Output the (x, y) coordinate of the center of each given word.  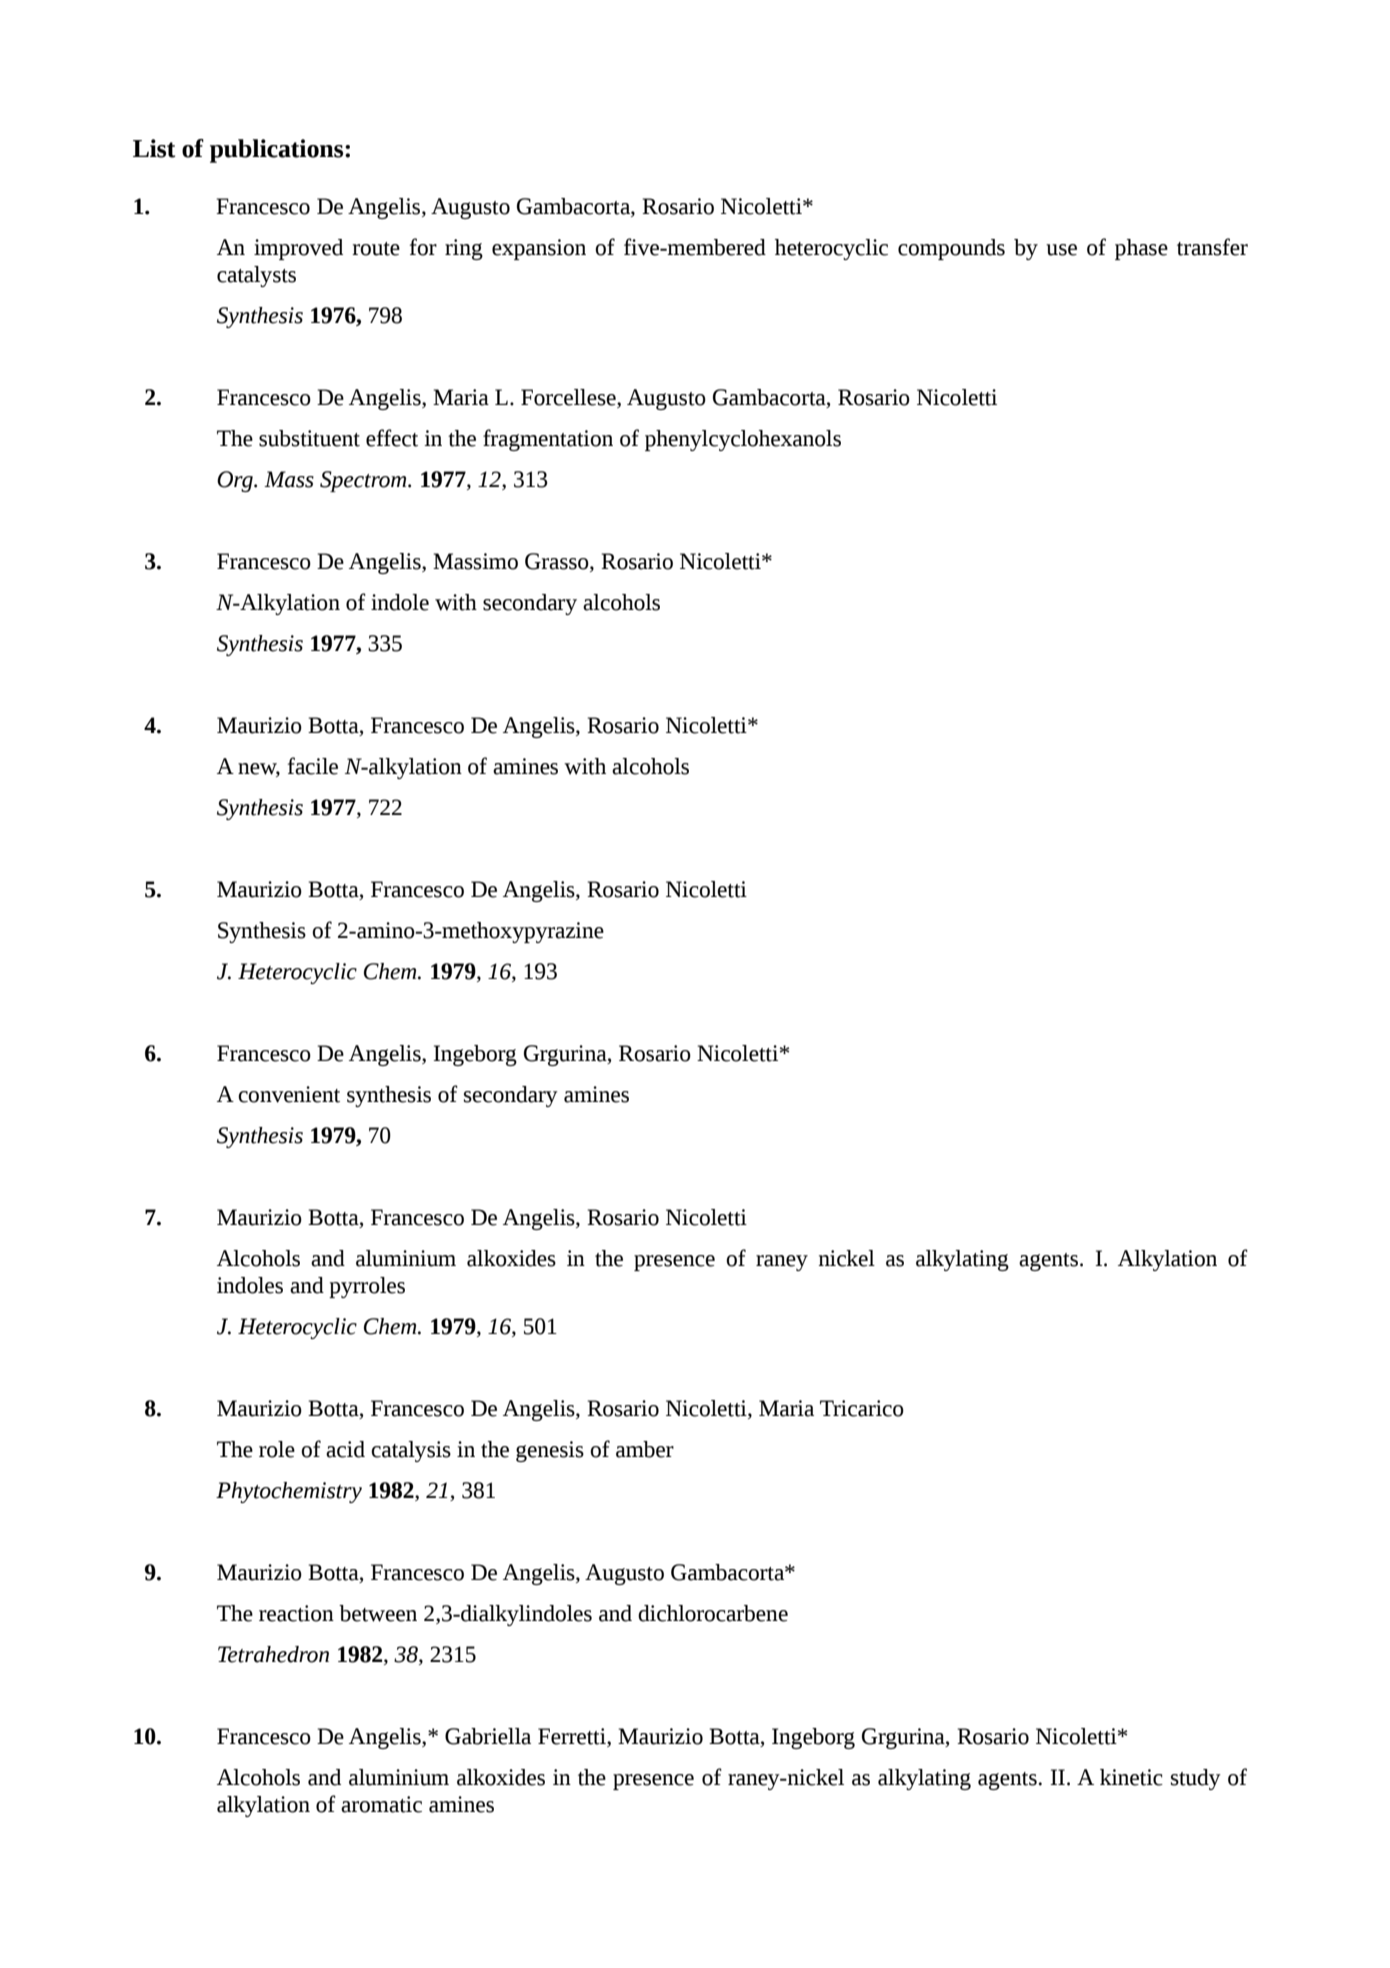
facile (313, 766)
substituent (309, 438)
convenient (289, 1094)
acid (345, 1449)
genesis (550, 1451)
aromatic (381, 1804)
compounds (951, 249)
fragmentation (548, 440)
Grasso (558, 561)
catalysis (411, 1451)
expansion (539, 249)
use (1061, 250)
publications (278, 151)
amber (645, 1449)
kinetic (1131, 1777)
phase (1141, 249)
